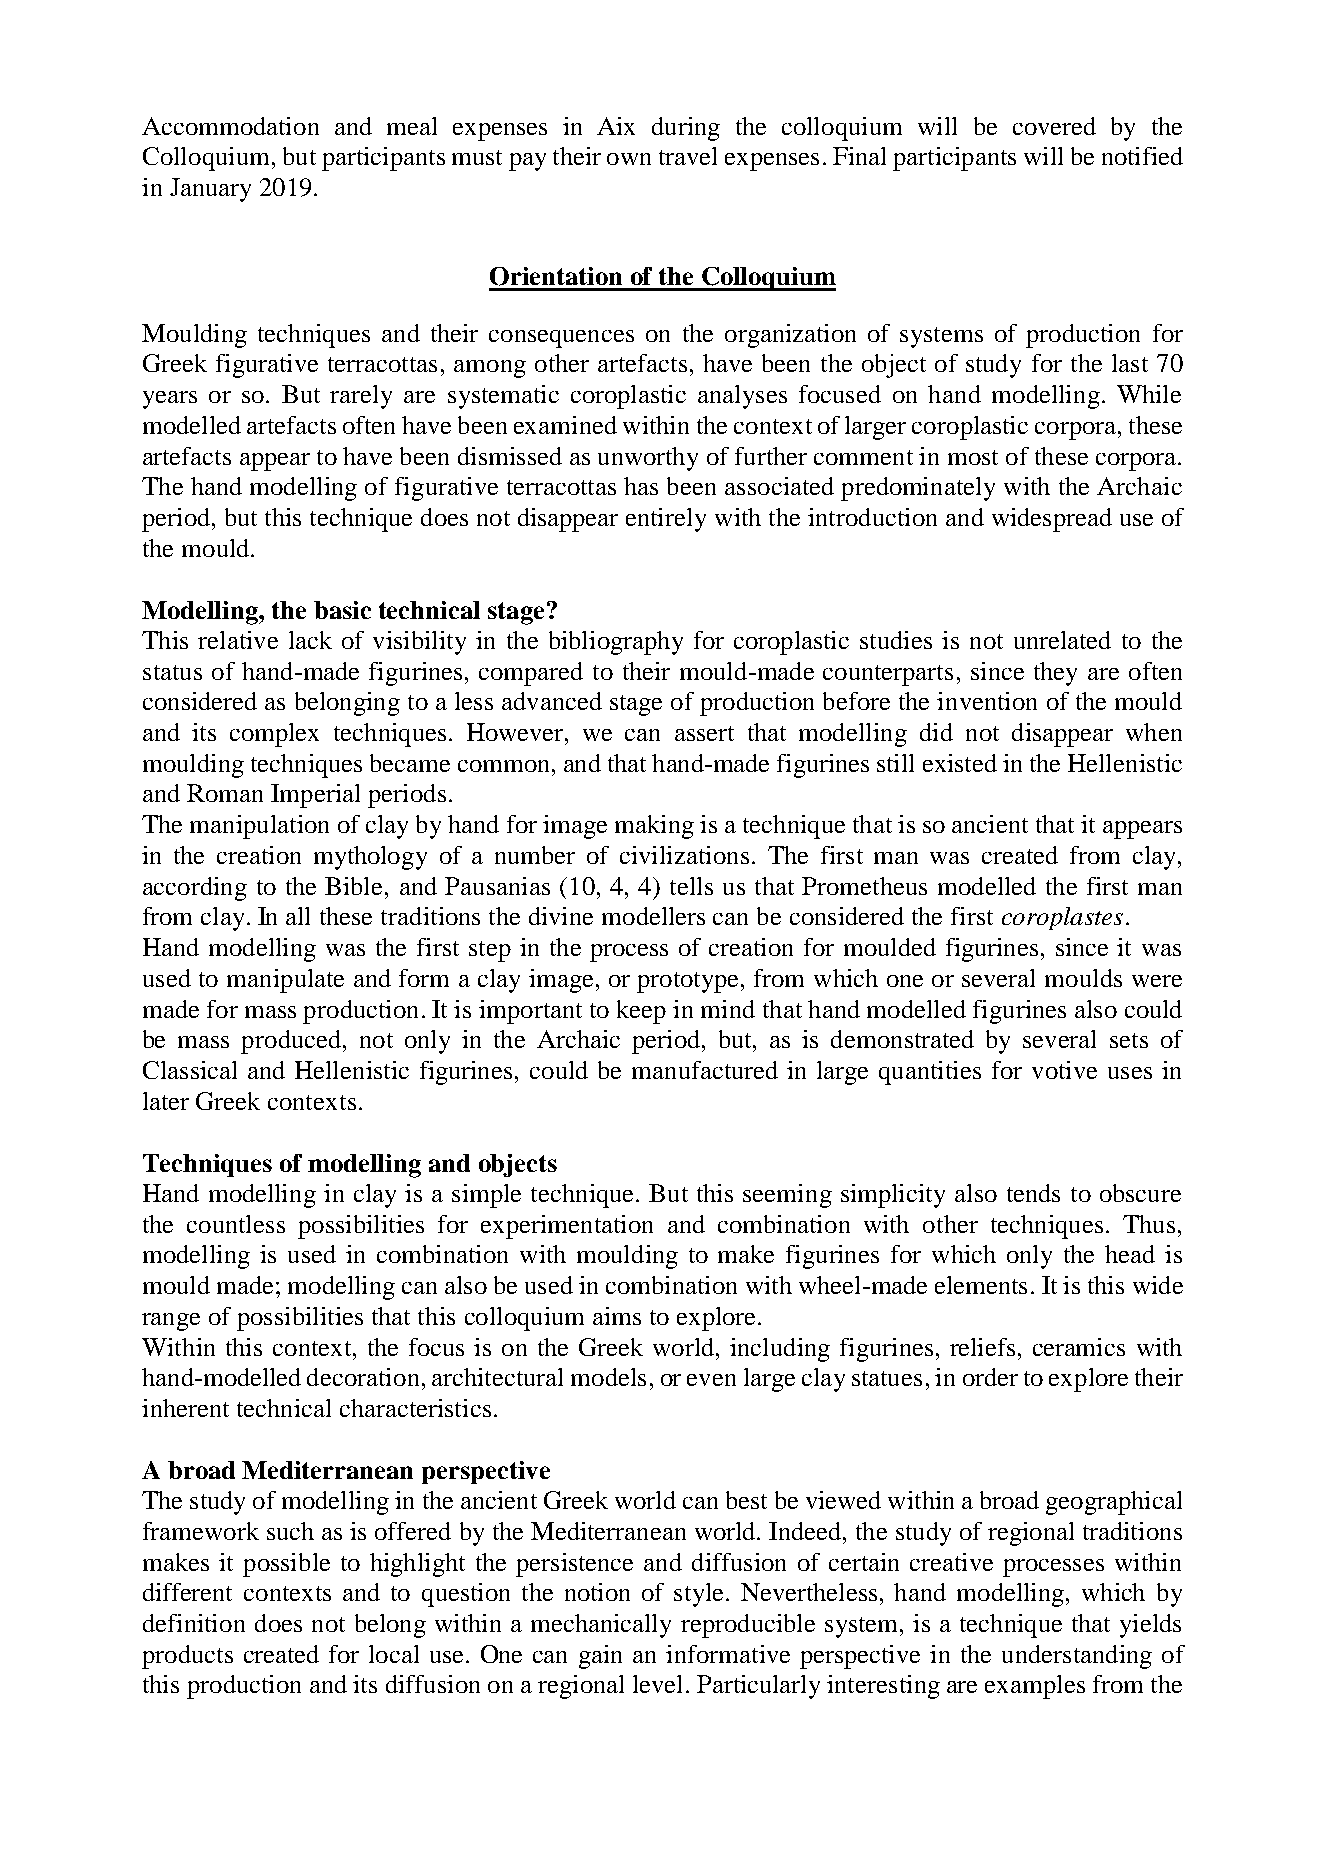 The width and height of the screenshot is (1325, 1874). I want to click on covered, so click(1054, 126).
